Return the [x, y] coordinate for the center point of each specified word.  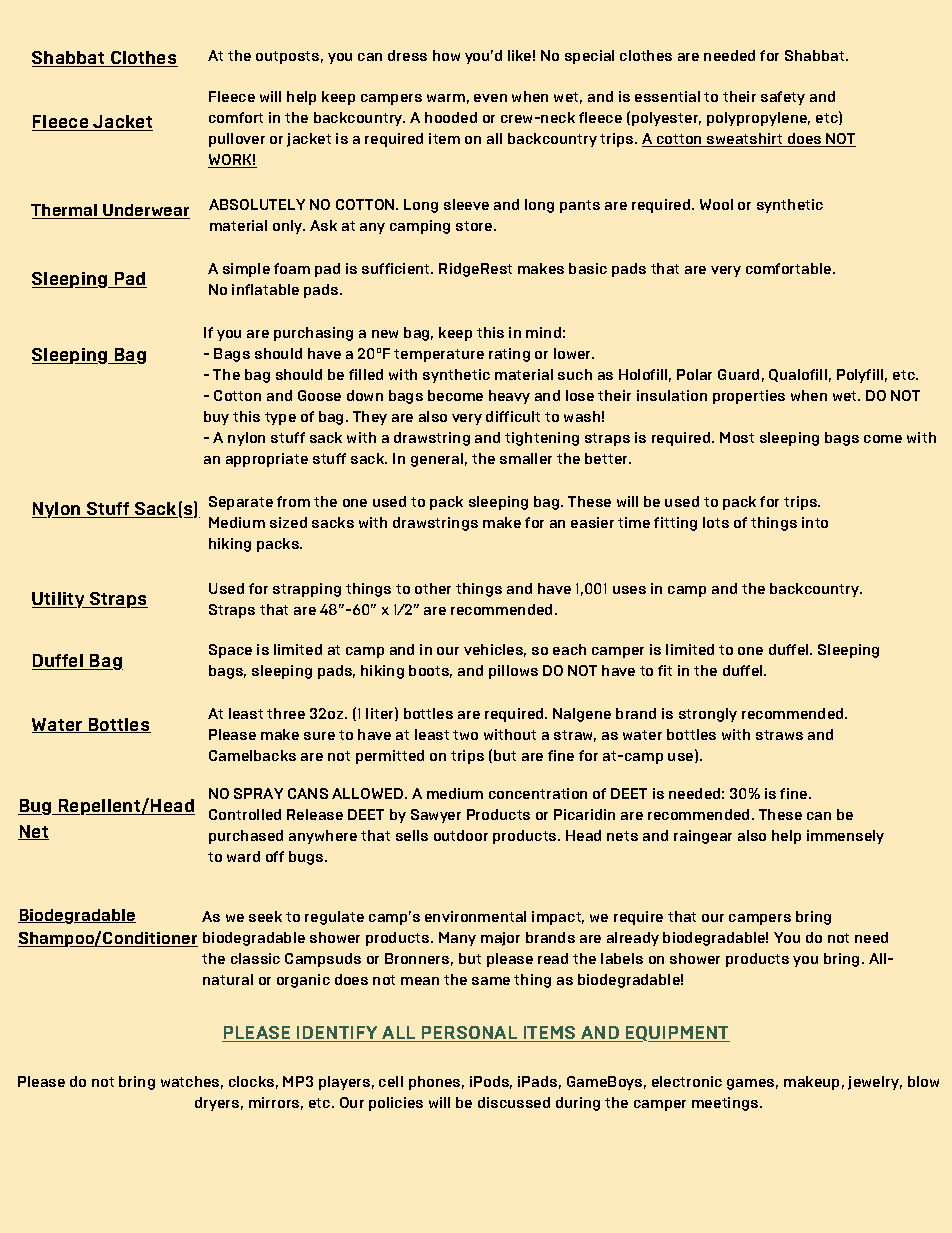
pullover [237, 140]
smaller [526, 458]
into [815, 522]
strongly [708, 715]
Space [230, 651]
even [490, 98]
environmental [475, 916]
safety [783, 98]
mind [543, 332]
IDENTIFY [338, 1034]
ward [243, 856]
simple [246, 270]
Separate [241, 503]
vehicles [495, 650]
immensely [845, 837]
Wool [716, 204]
